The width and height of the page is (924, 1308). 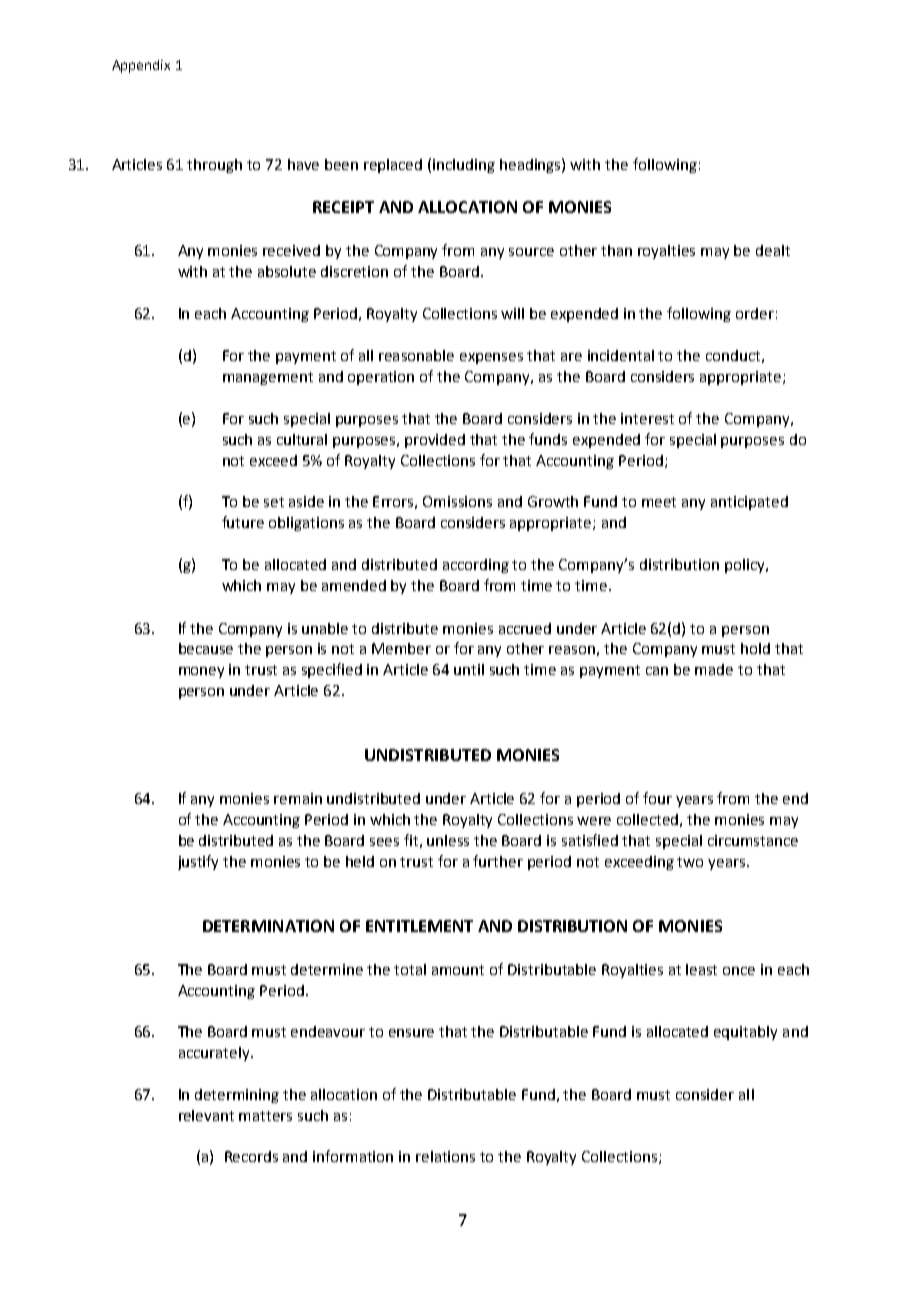 I want to click on dealt, so click(x=773, y=250).
